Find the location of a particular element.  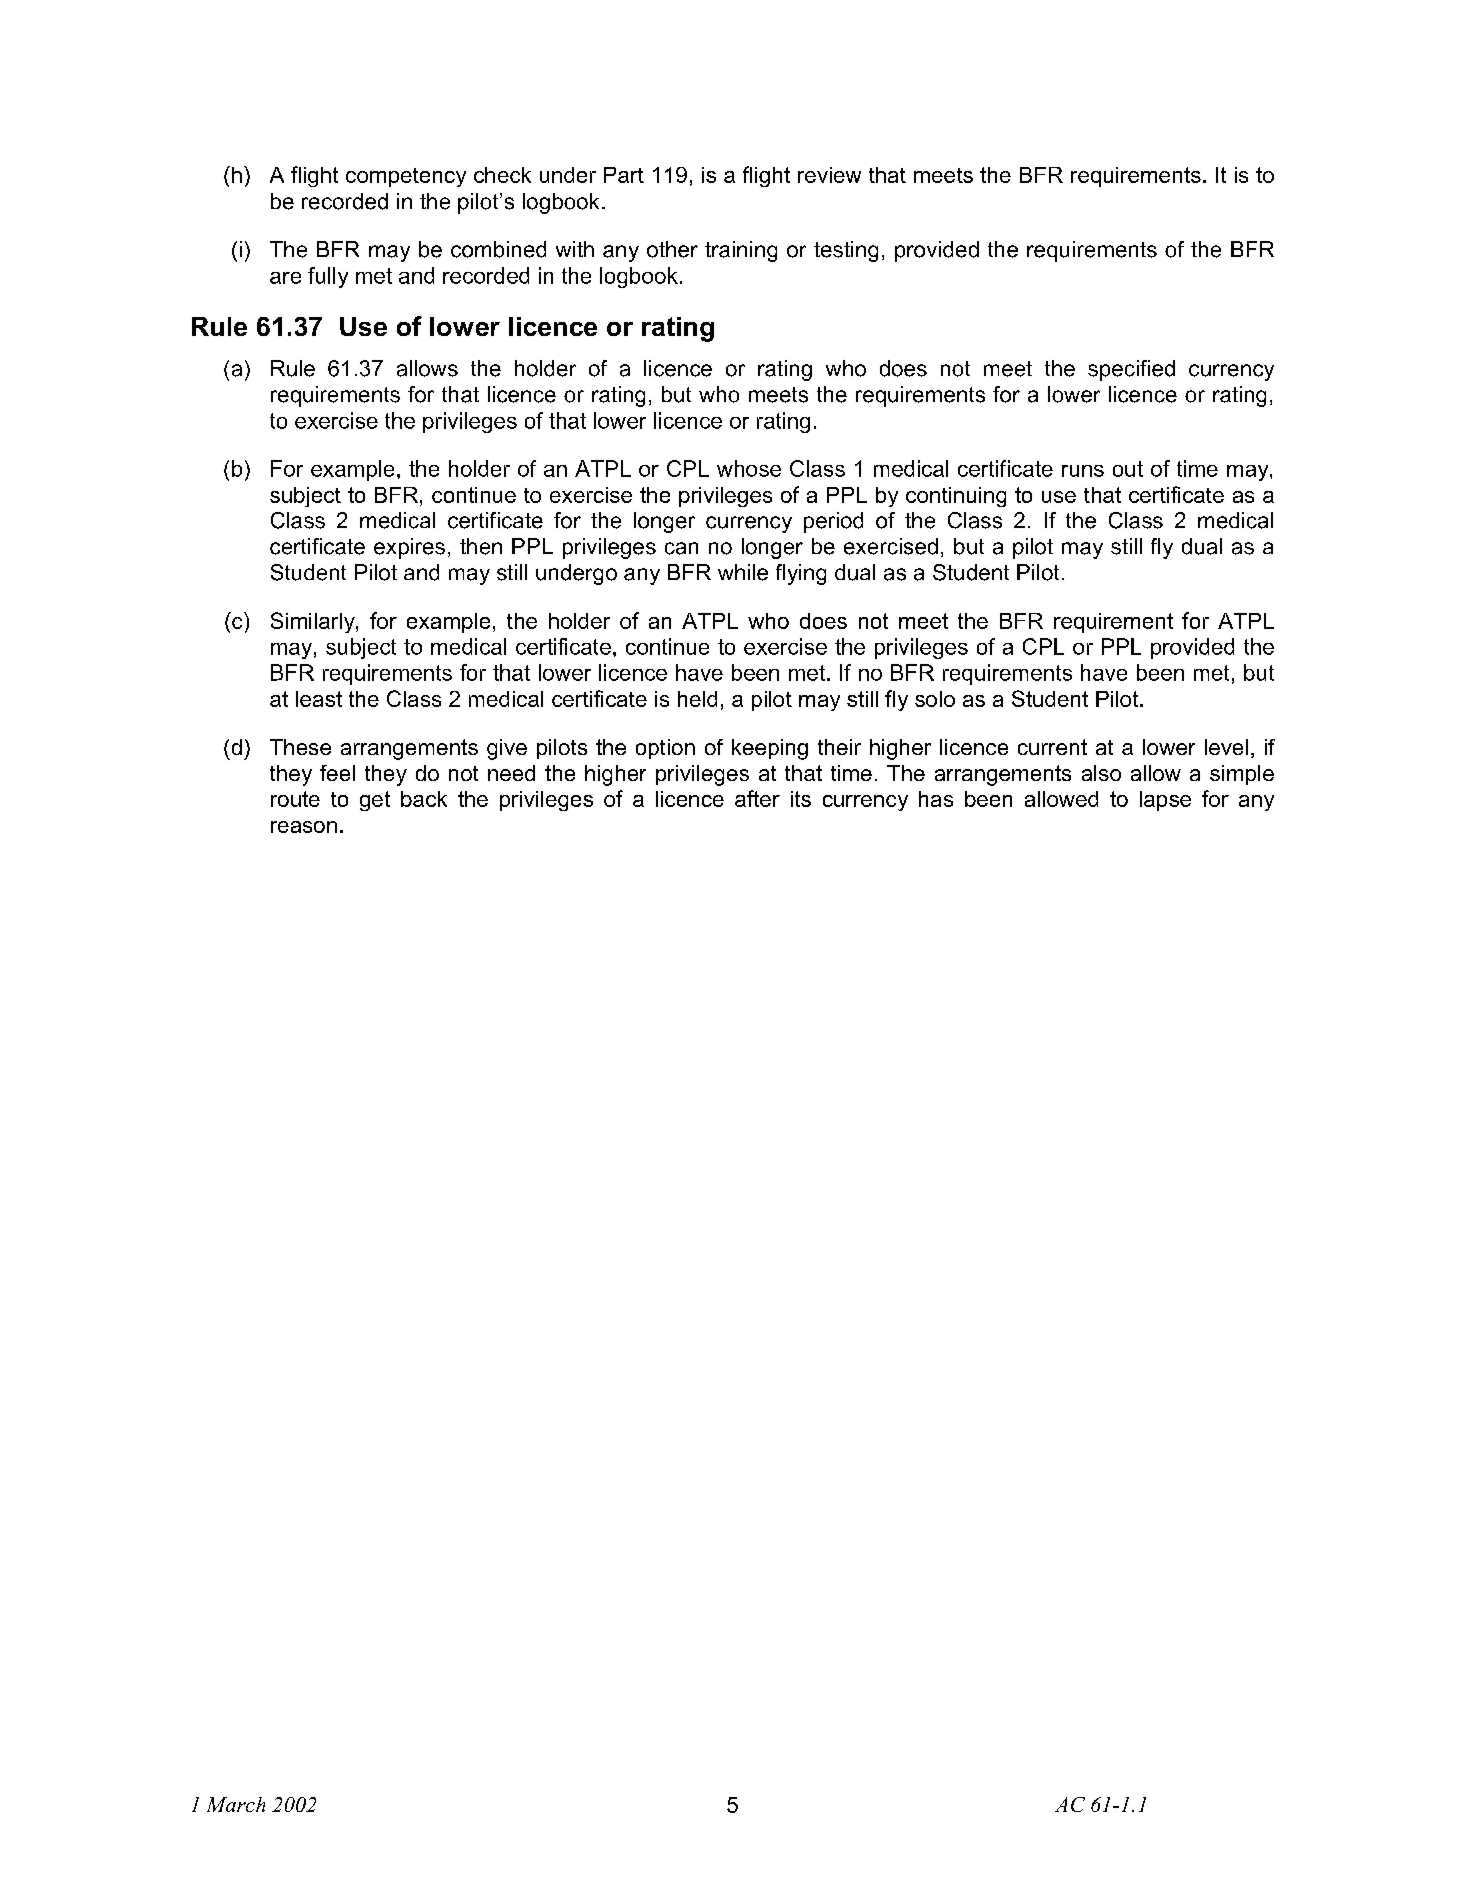

reason is located at coordinates (304, 827).
